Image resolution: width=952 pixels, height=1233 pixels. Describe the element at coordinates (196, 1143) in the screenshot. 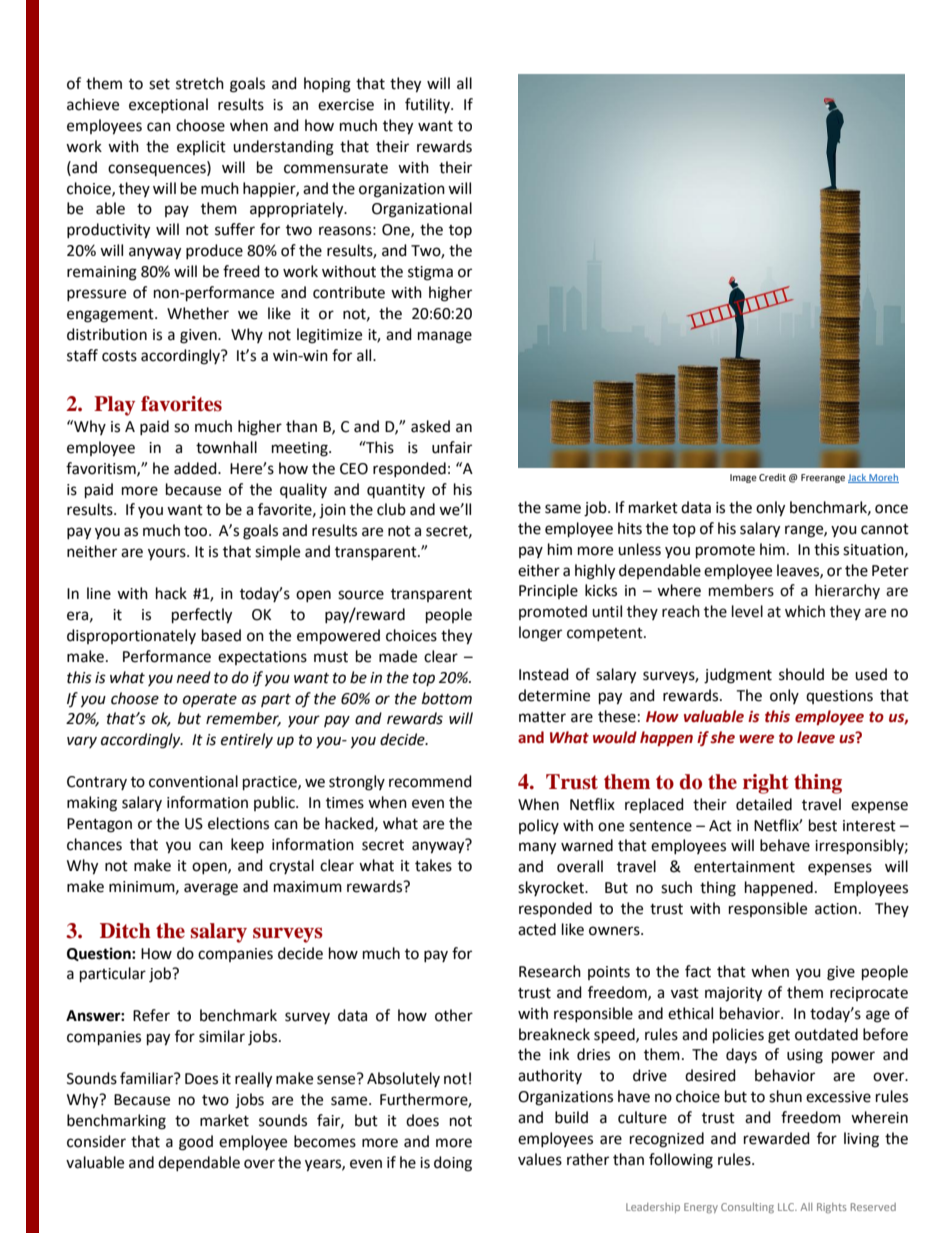

I see `good` at that location.
